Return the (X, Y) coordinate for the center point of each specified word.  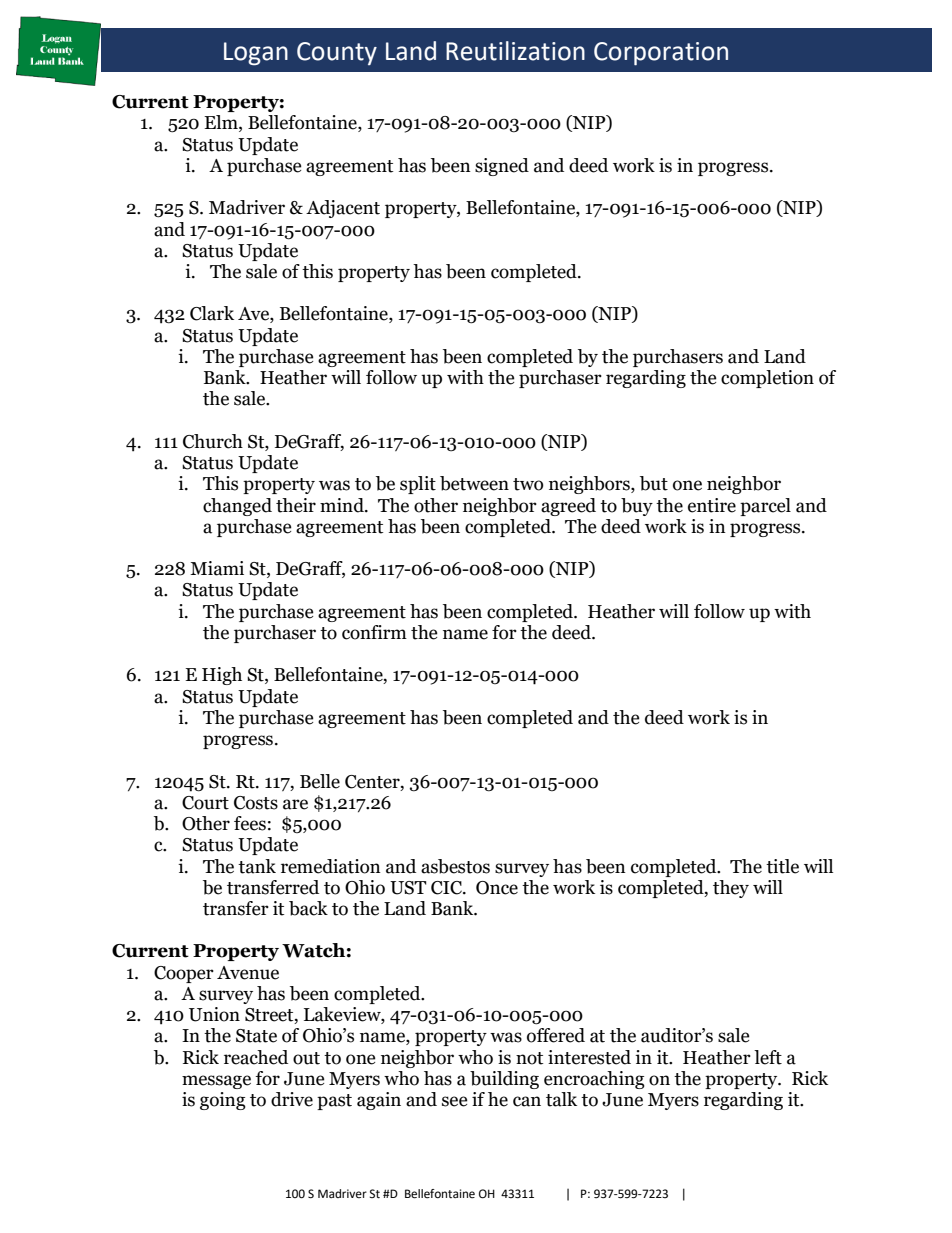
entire (712, 505)
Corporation (661, 54)
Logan (256, 54)
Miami (217, 568)
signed (502, 167)
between (474, 483)
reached (256, 1057)
